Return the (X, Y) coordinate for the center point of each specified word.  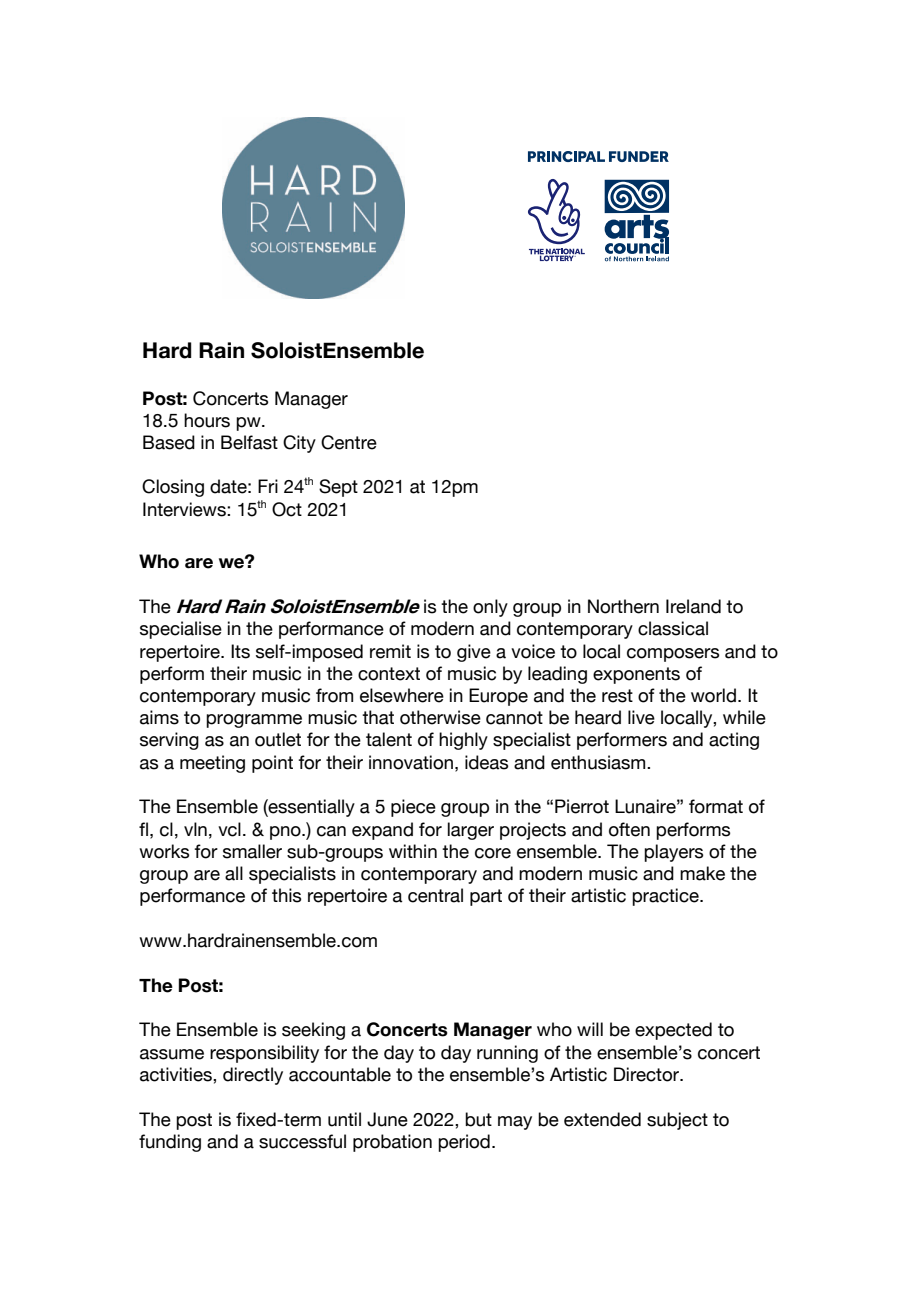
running (507, 1054)
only (490, 608)
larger (471, 831)
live (641, 717)
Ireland (693, 606)
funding (170, 1143)
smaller (252, 851)
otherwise (440, 717)
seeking (313, 1031)
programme (254, 721)
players (673, 853)
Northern (623, 606)
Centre (349, 442)
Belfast (249, 442)
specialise (181, 630)
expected (673, 1031)
